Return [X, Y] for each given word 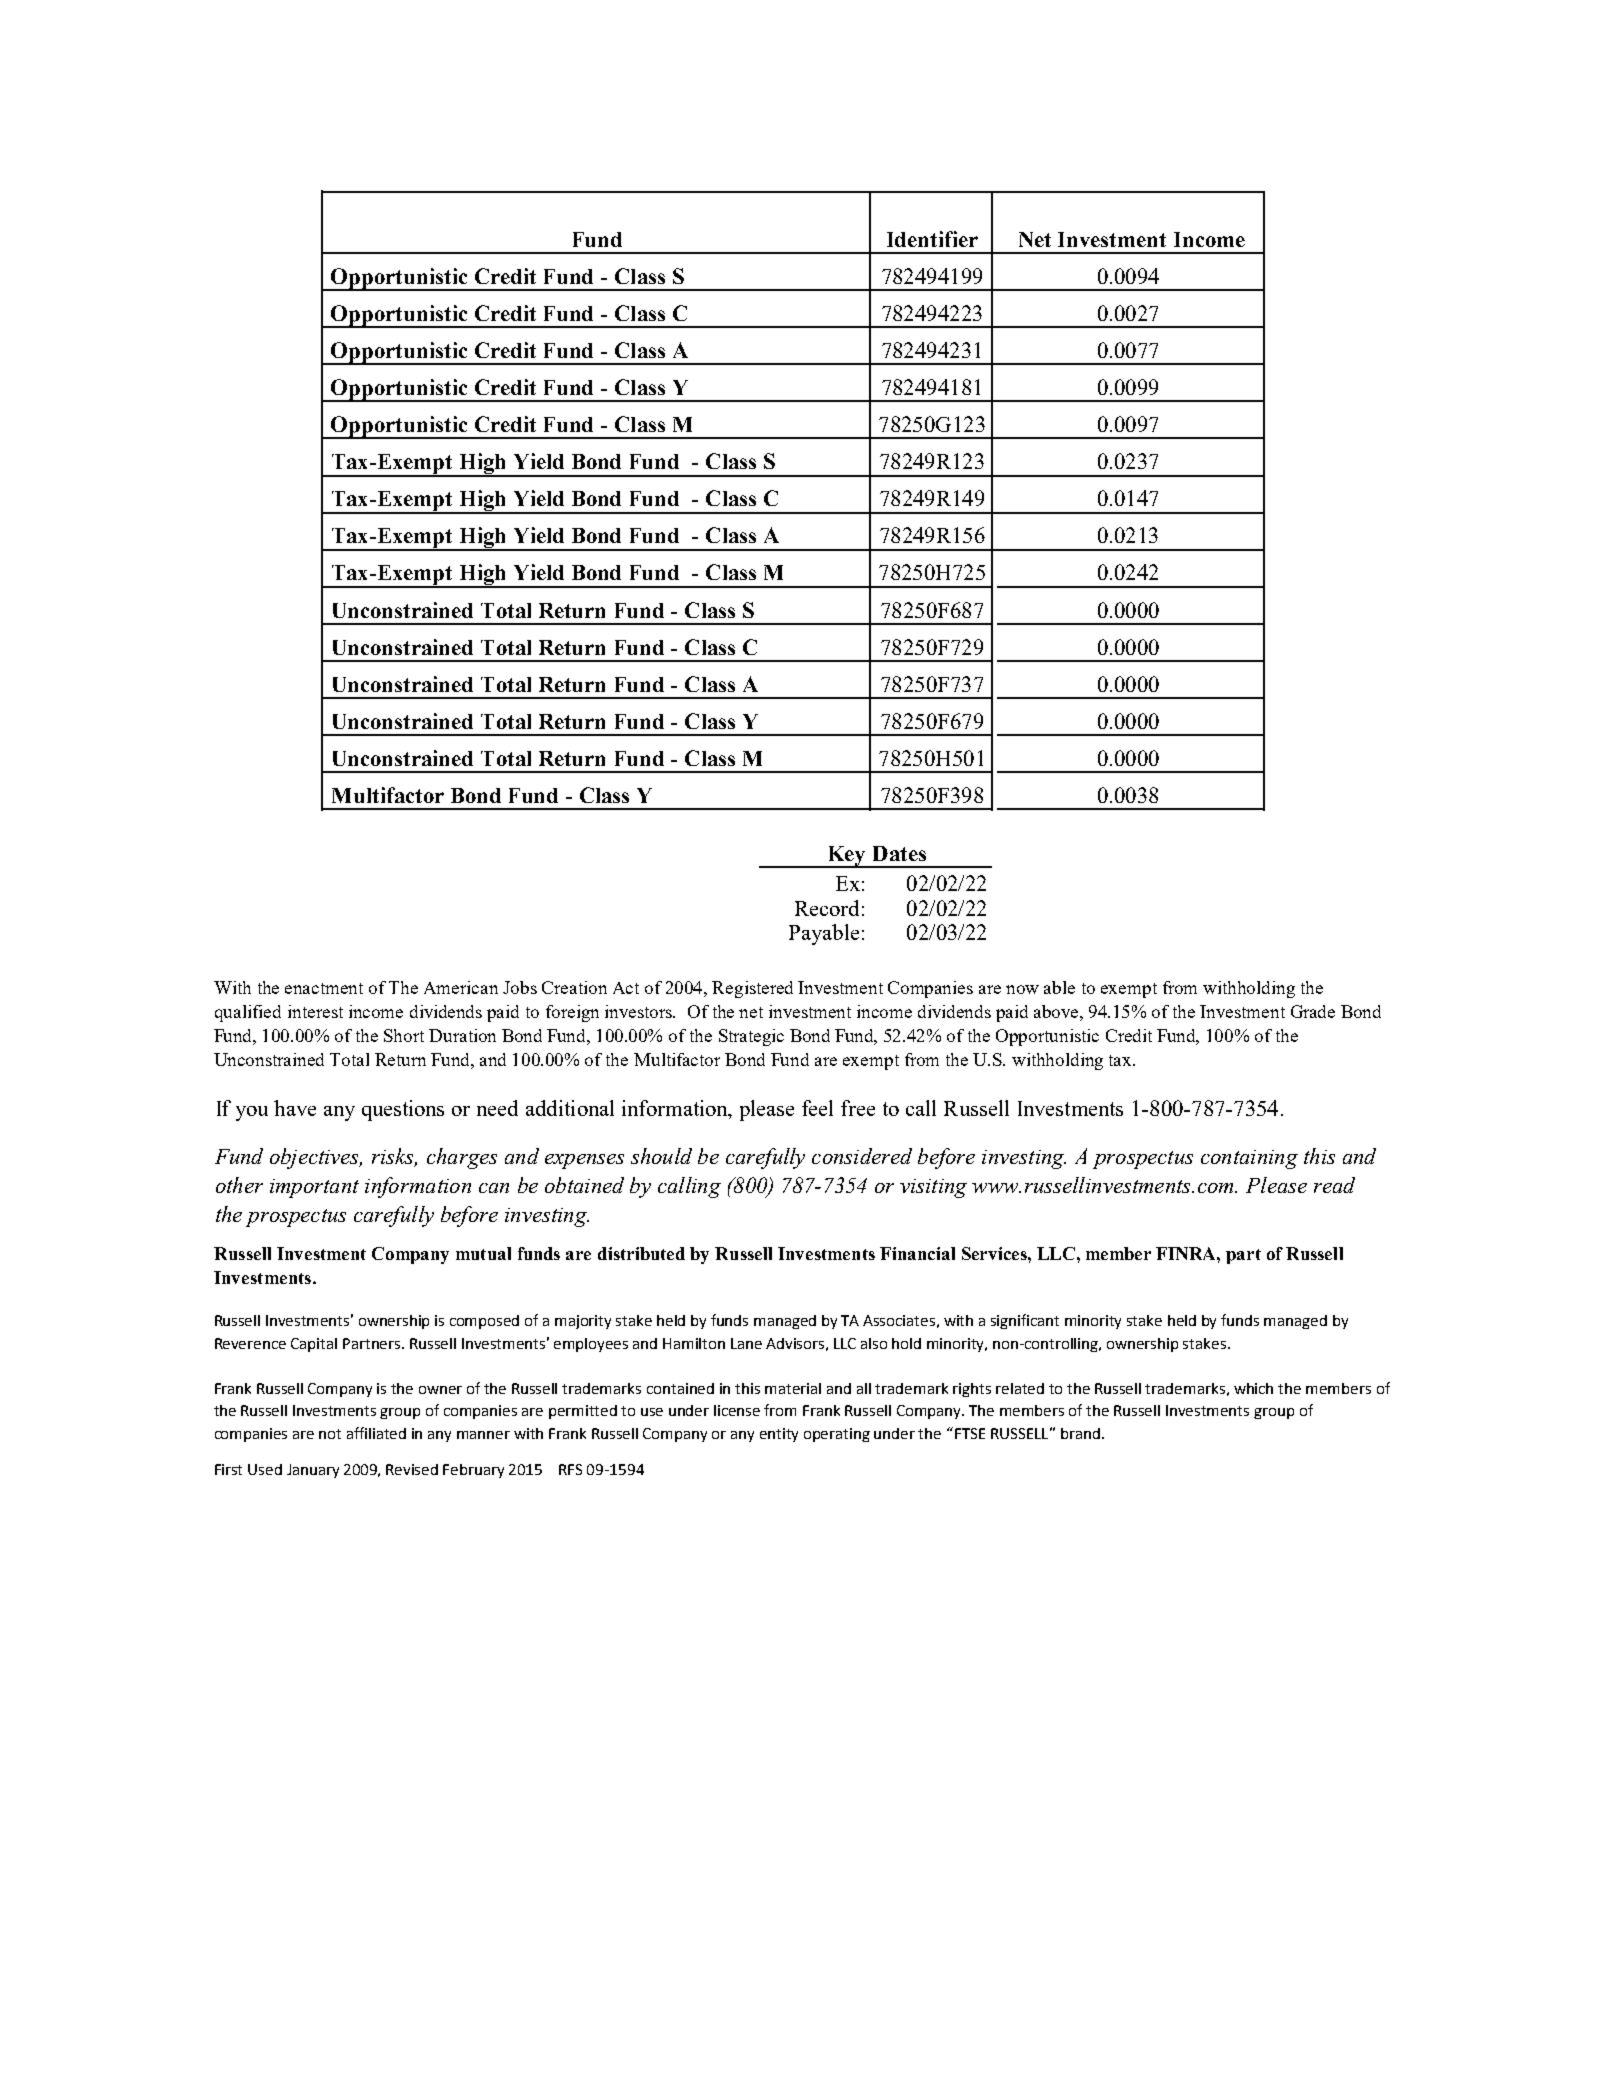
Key [846, 857]
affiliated [376, 1433]
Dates [899, 853]
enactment [324, 988]
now [1022, 989]
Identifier [932, 239]
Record [827, 908]
